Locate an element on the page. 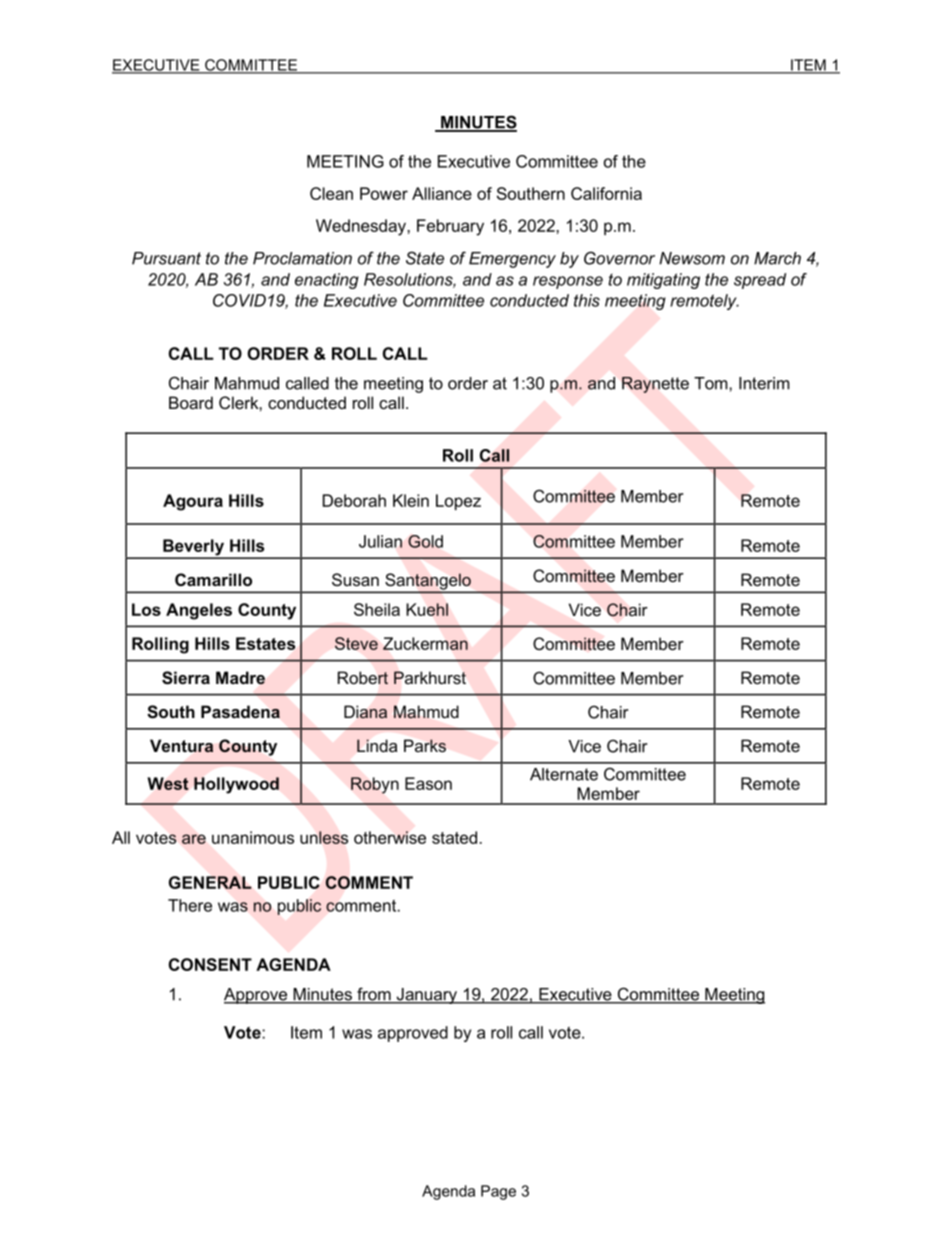 This document has width=952, height=1233. Alternate is located at coordinates (564, 774).
